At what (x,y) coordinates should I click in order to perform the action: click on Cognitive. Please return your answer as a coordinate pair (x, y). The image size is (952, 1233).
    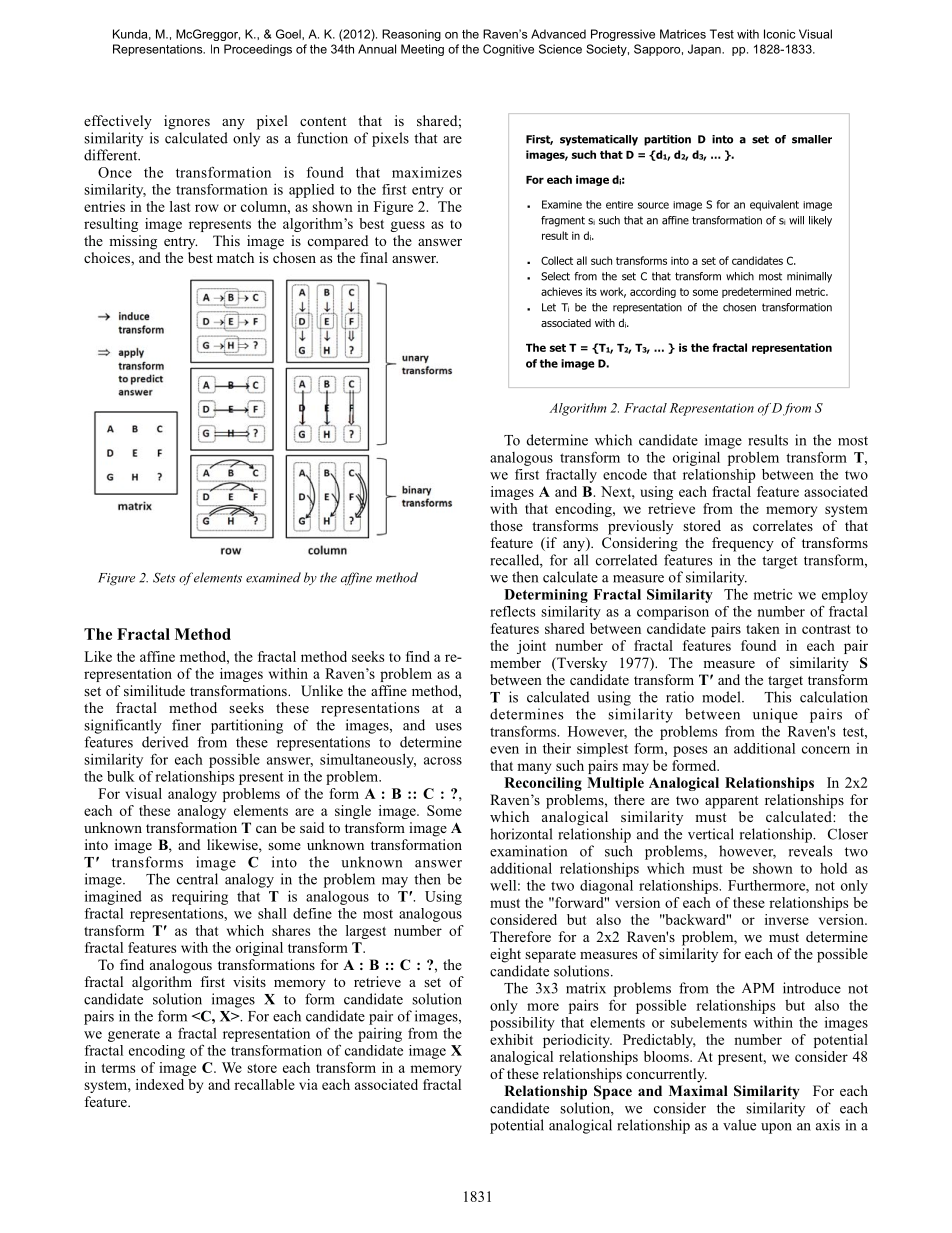
    Looking at the image, I should click on (508, 50).
